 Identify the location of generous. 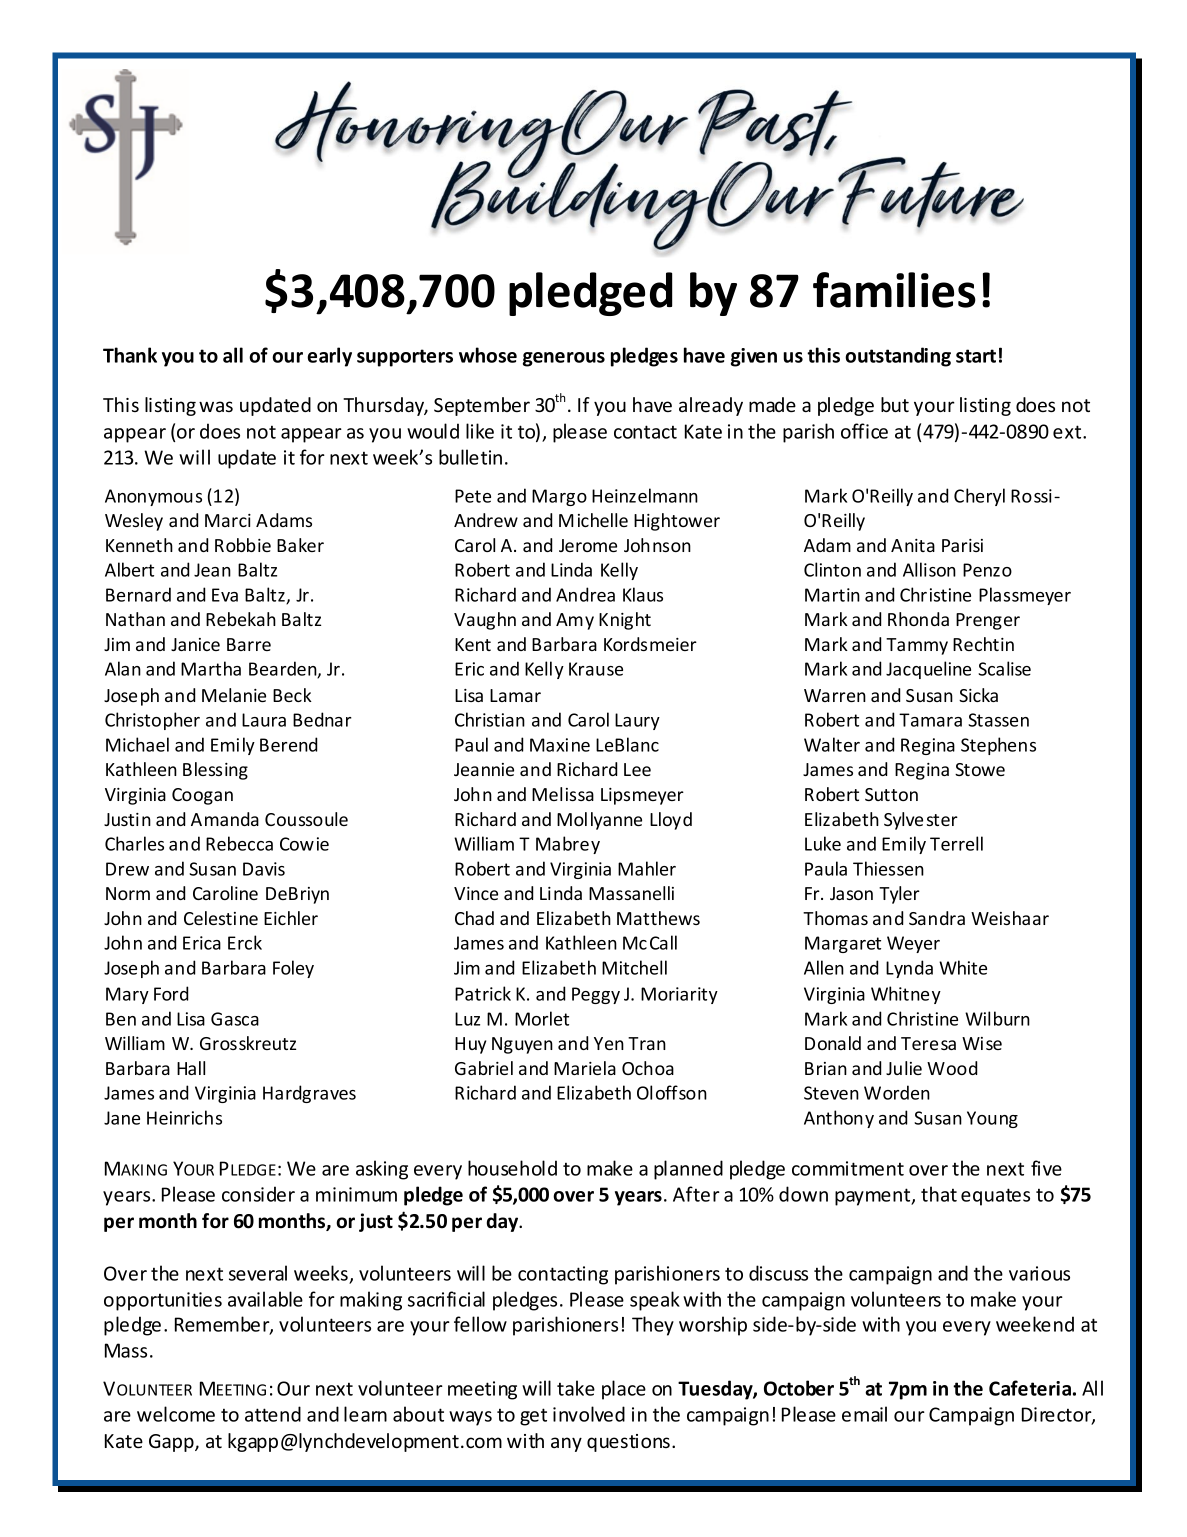
(564, 359).
